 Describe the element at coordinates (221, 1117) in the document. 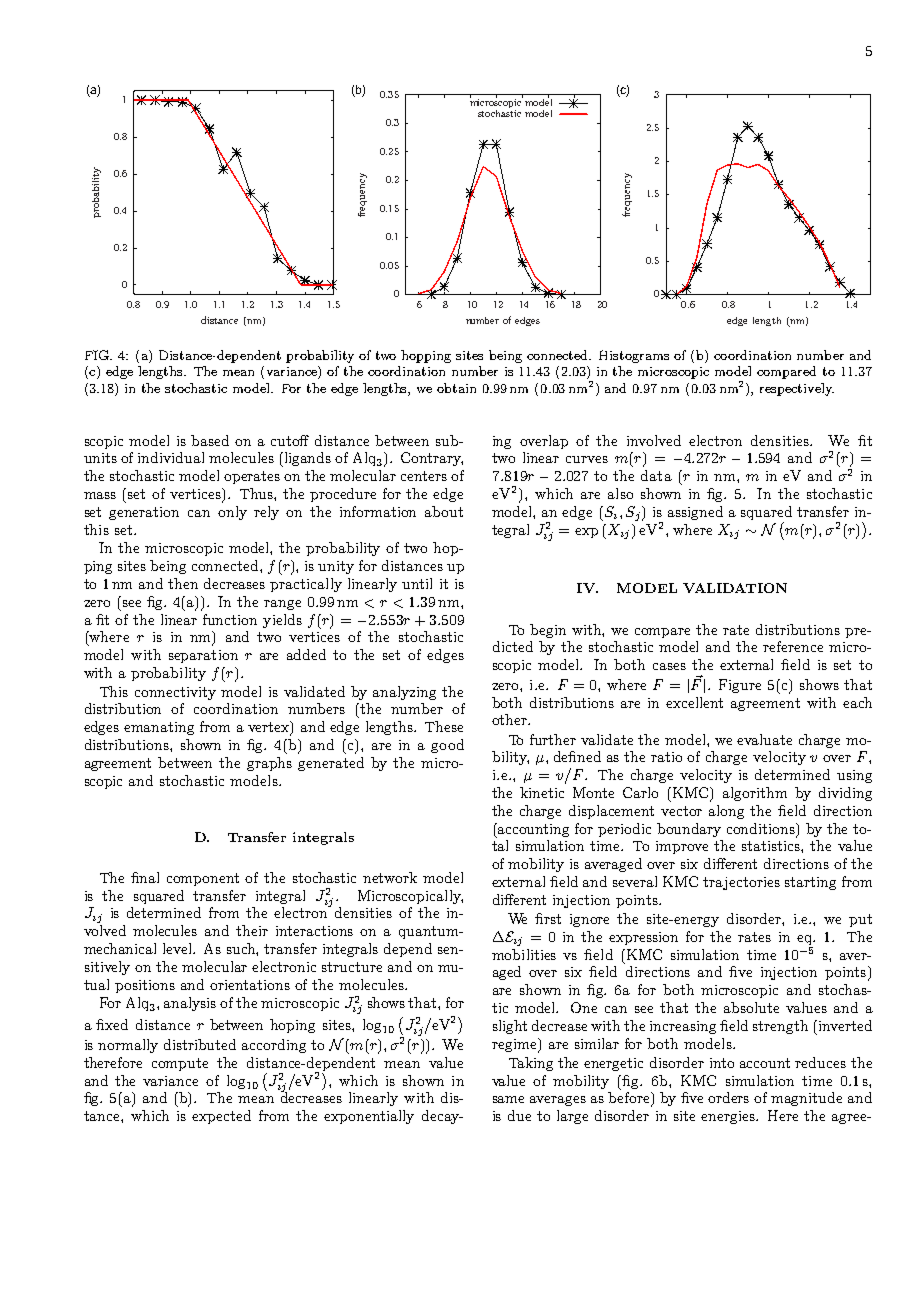

I see `expected` at that location.
